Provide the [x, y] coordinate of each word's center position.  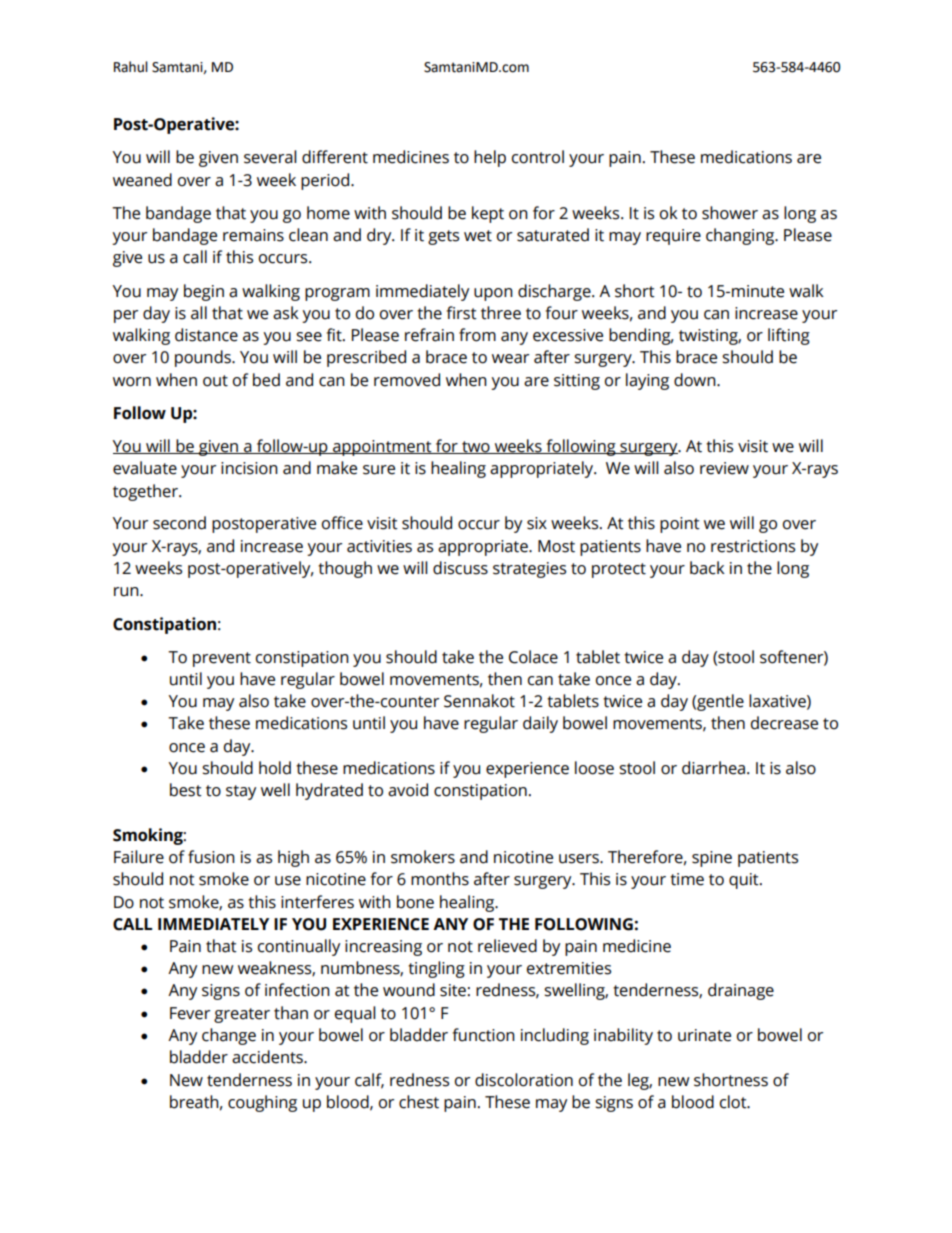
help [490, 158]
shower [730, 213]
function [484, 1035]
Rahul [131, 67]
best [186, 790]
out [215, 381]
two [476, 447]
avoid [408, 790]
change [229, 1036]
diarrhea [713, 768]
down [696, 380]
